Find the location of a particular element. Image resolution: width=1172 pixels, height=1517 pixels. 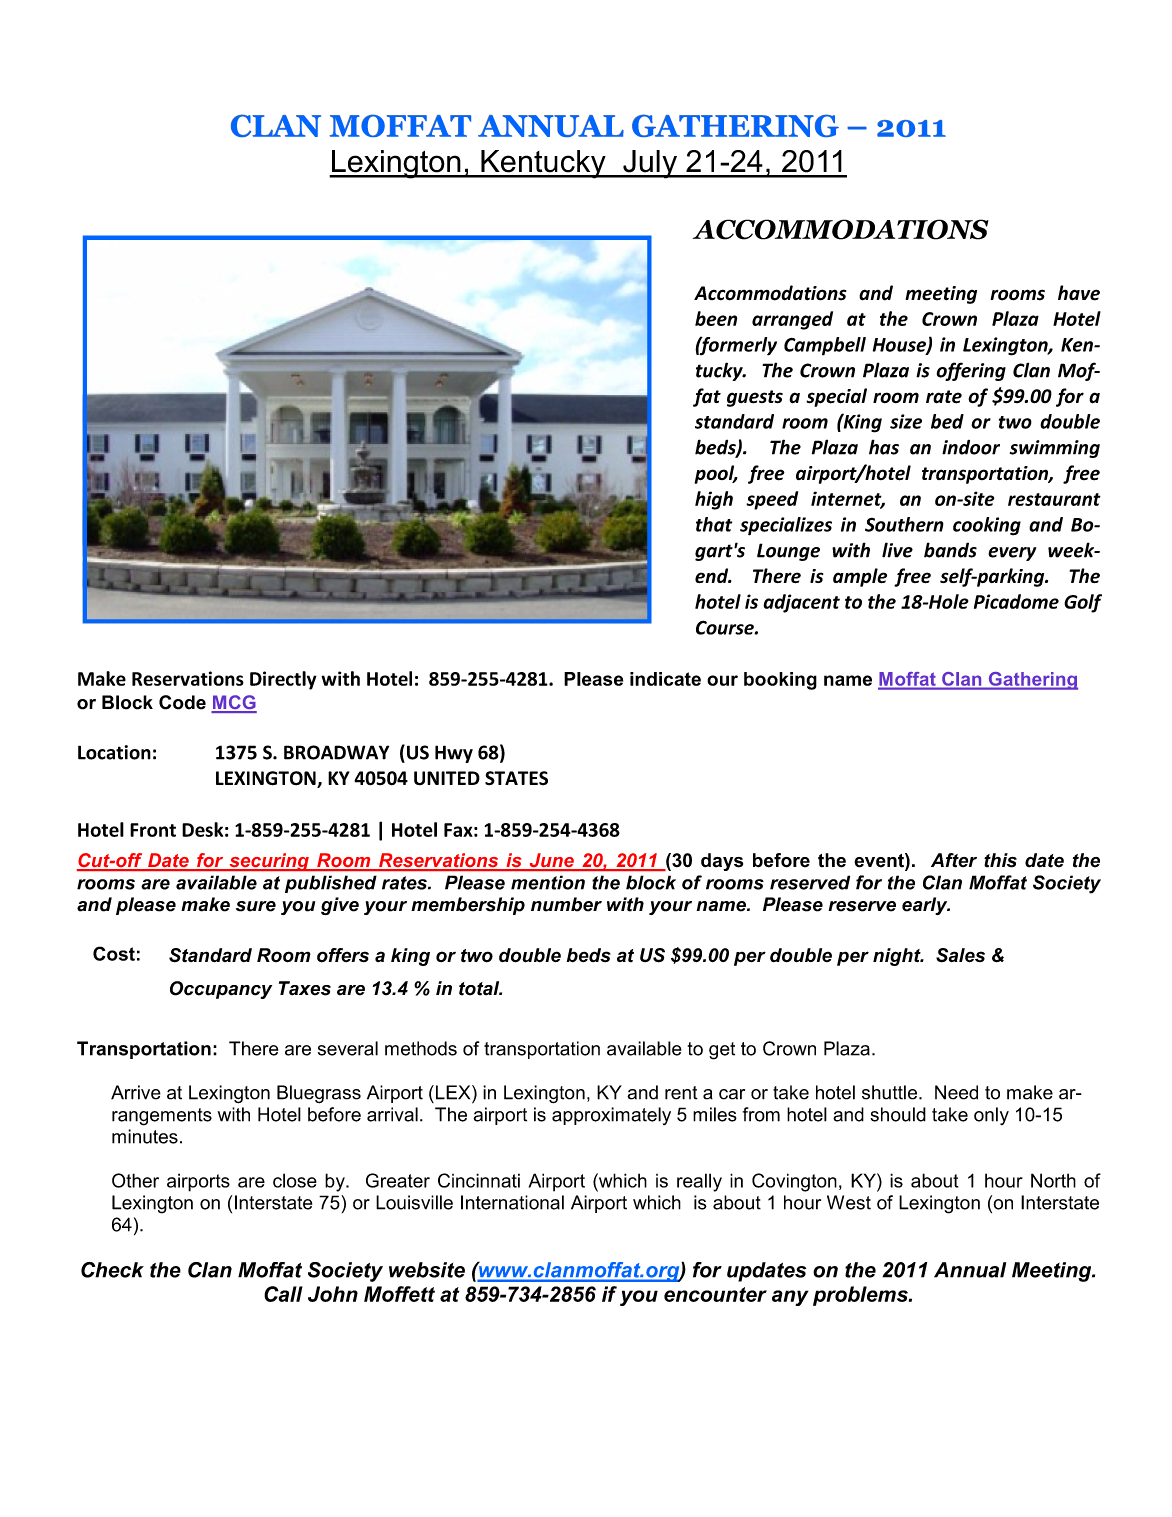

Call is located at coordinates (283, 1294).
